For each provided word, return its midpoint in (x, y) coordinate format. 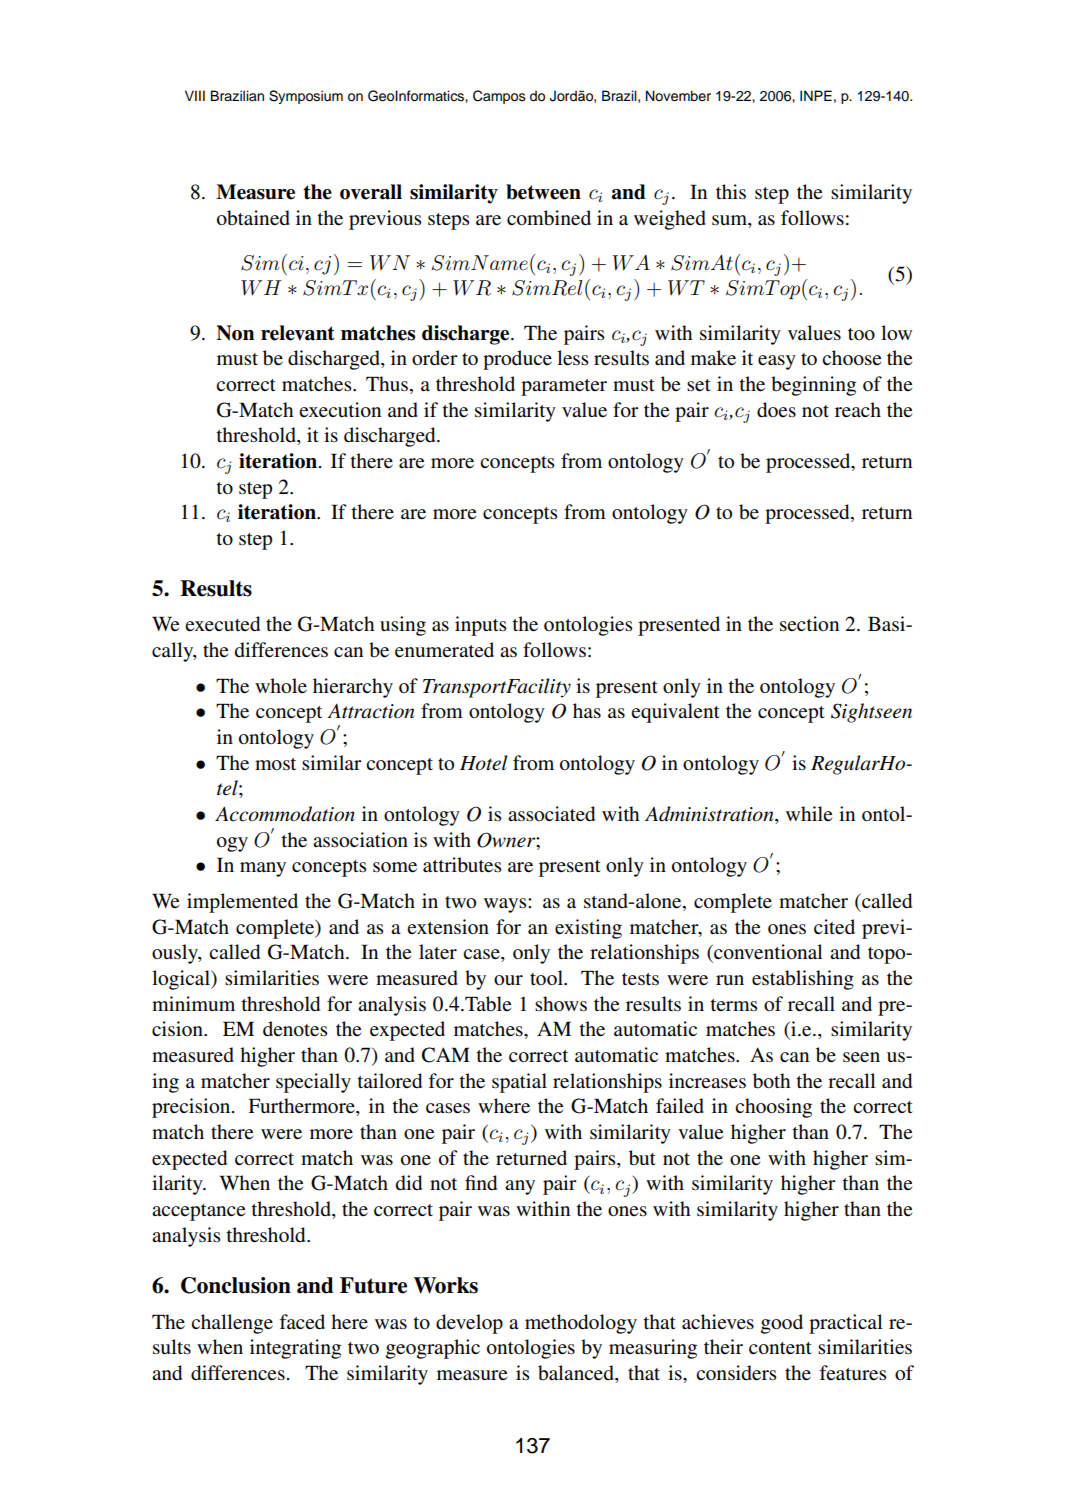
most (275, 764)
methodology (581, 1324)
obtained (253, 218)
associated (551, 814)
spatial (519, 1083)
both (771, 1081)
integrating (295, 1349)
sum (730, 220)
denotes (295, 1029)
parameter (564, 387)
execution (340, 410)
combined (549, 218)
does (776, 410)
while (809, 814)
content (780, 1348)
